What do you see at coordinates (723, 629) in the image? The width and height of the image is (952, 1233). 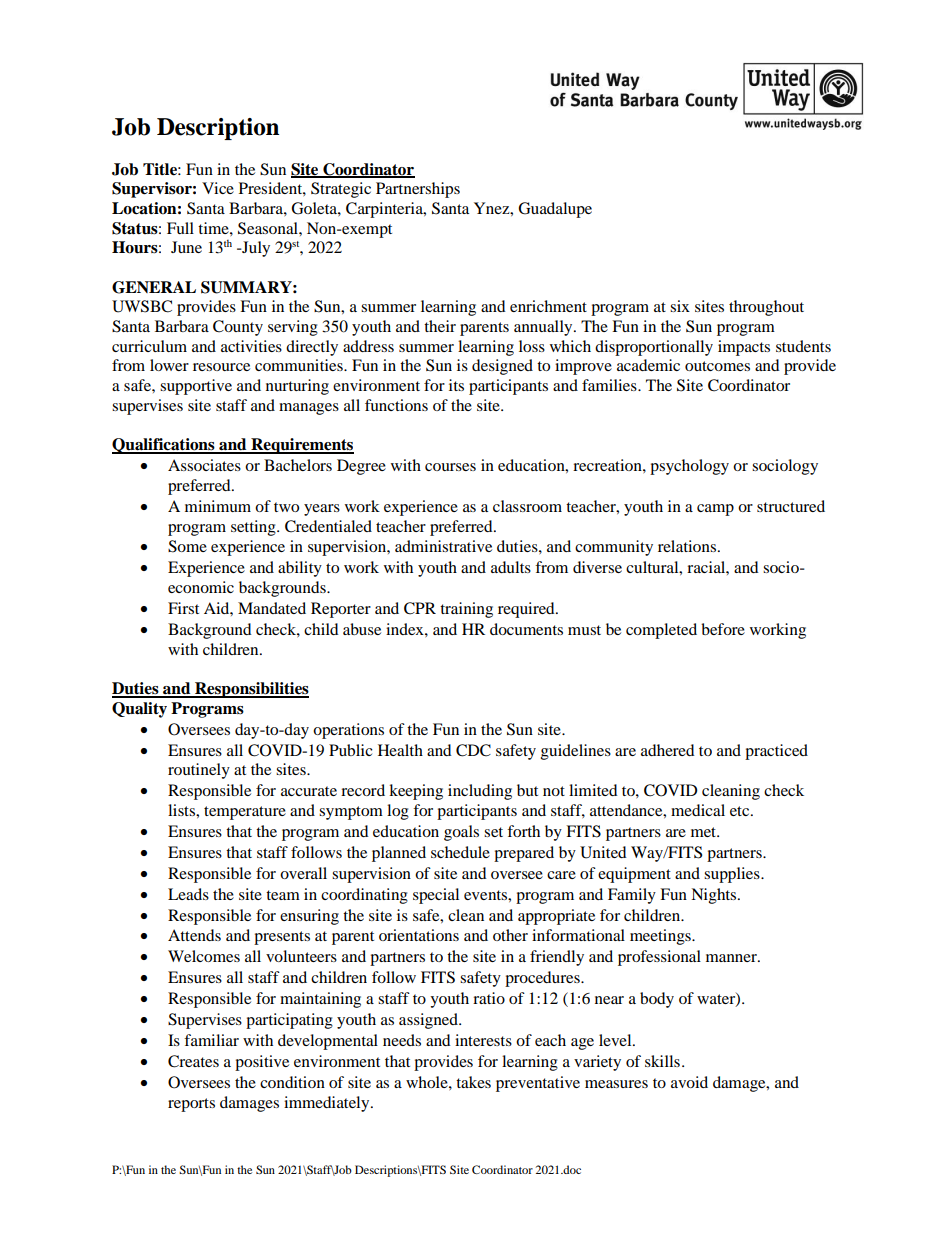 I see `before` at bounding box center [723, 629].
